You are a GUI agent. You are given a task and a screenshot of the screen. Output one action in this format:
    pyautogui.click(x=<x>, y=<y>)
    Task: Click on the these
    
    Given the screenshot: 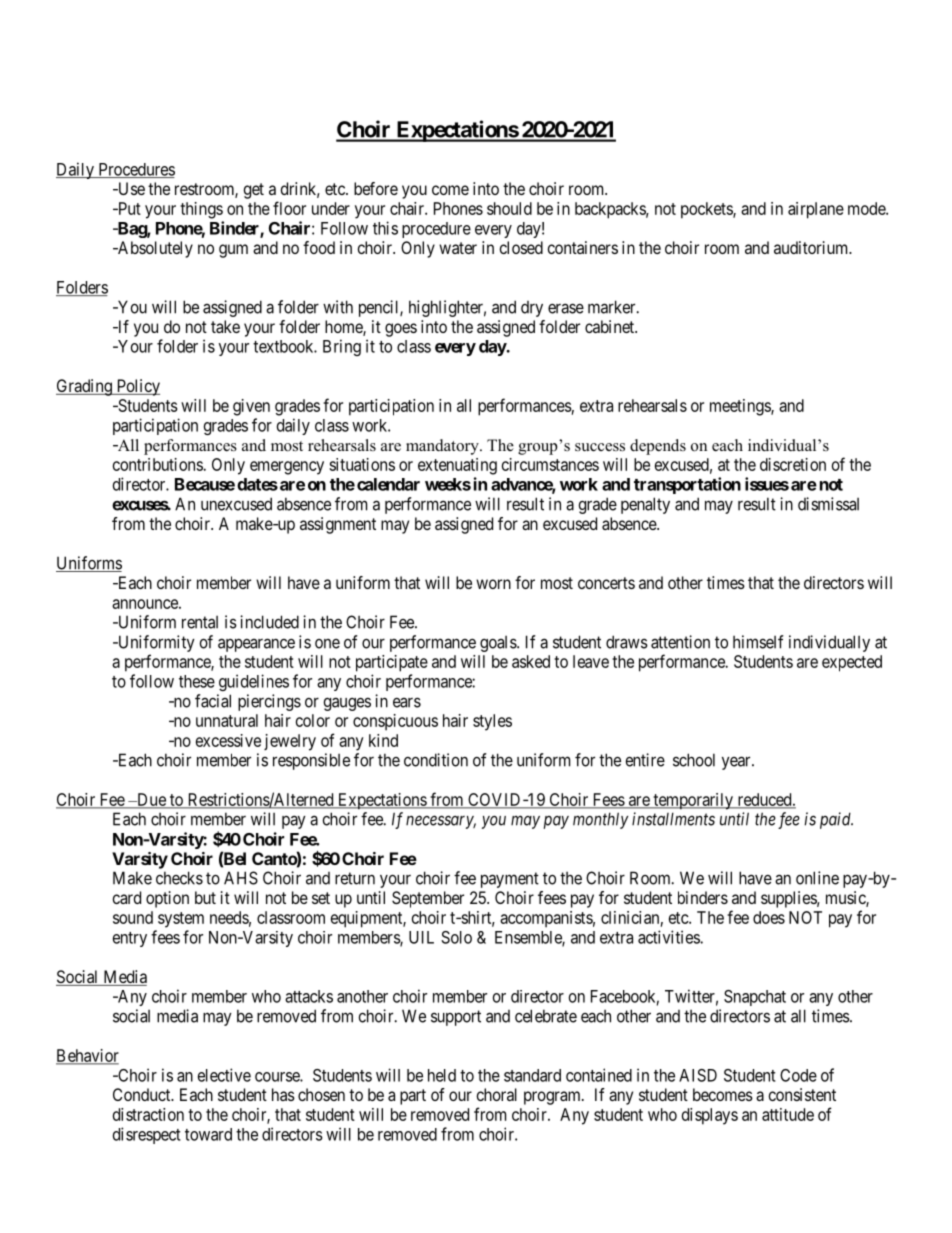 What is the action you would take?
    pyautogui.click(x=197, y=681)
